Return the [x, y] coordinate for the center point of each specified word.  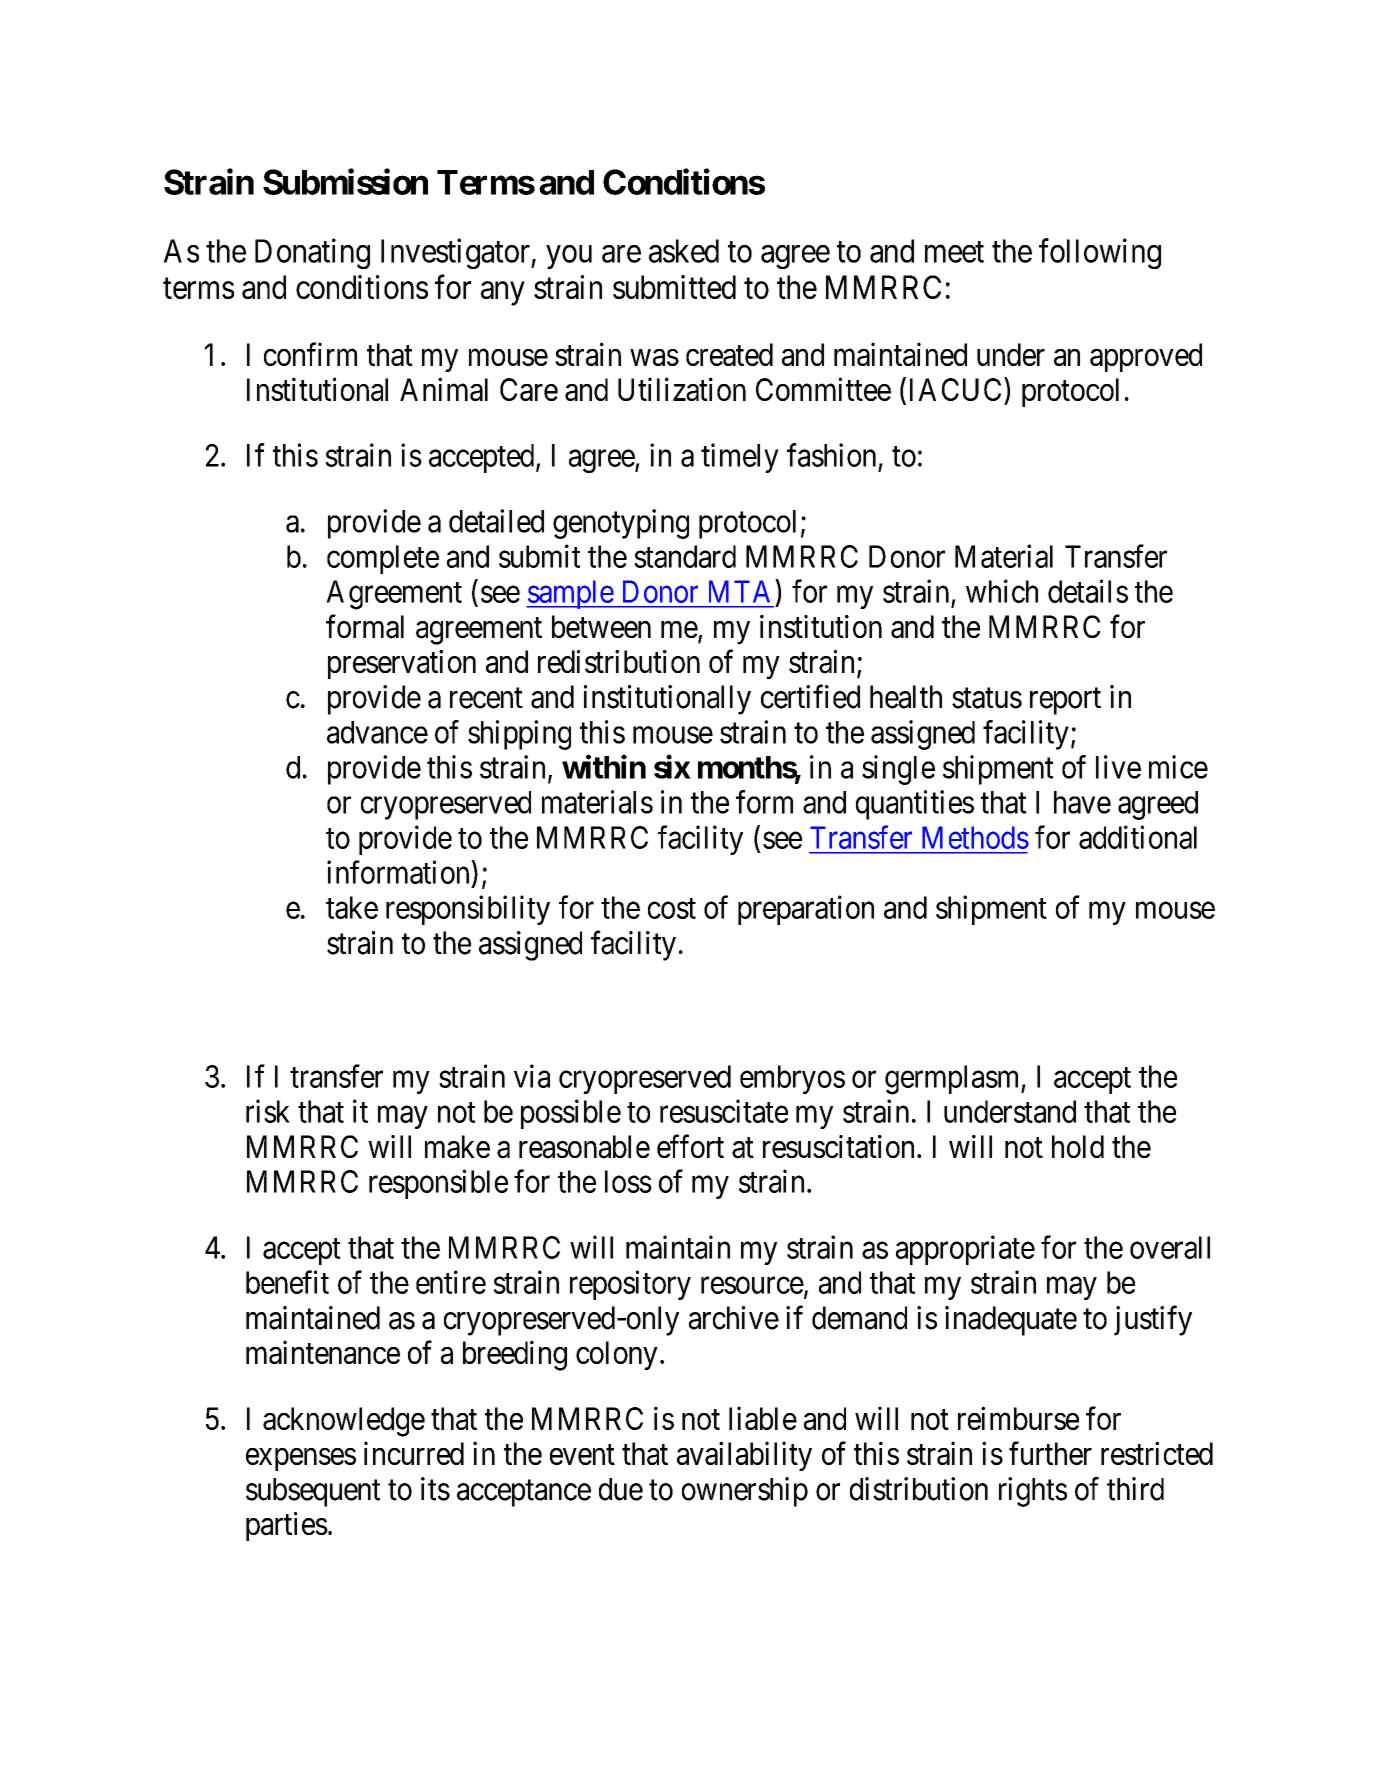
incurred [414, 1453]
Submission [345, 181]
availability [744, 1456]
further [1050, 1453]
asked [684, 251]
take [352, 907]
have [1082, 802]
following [1100, 253]
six [672, 767]
